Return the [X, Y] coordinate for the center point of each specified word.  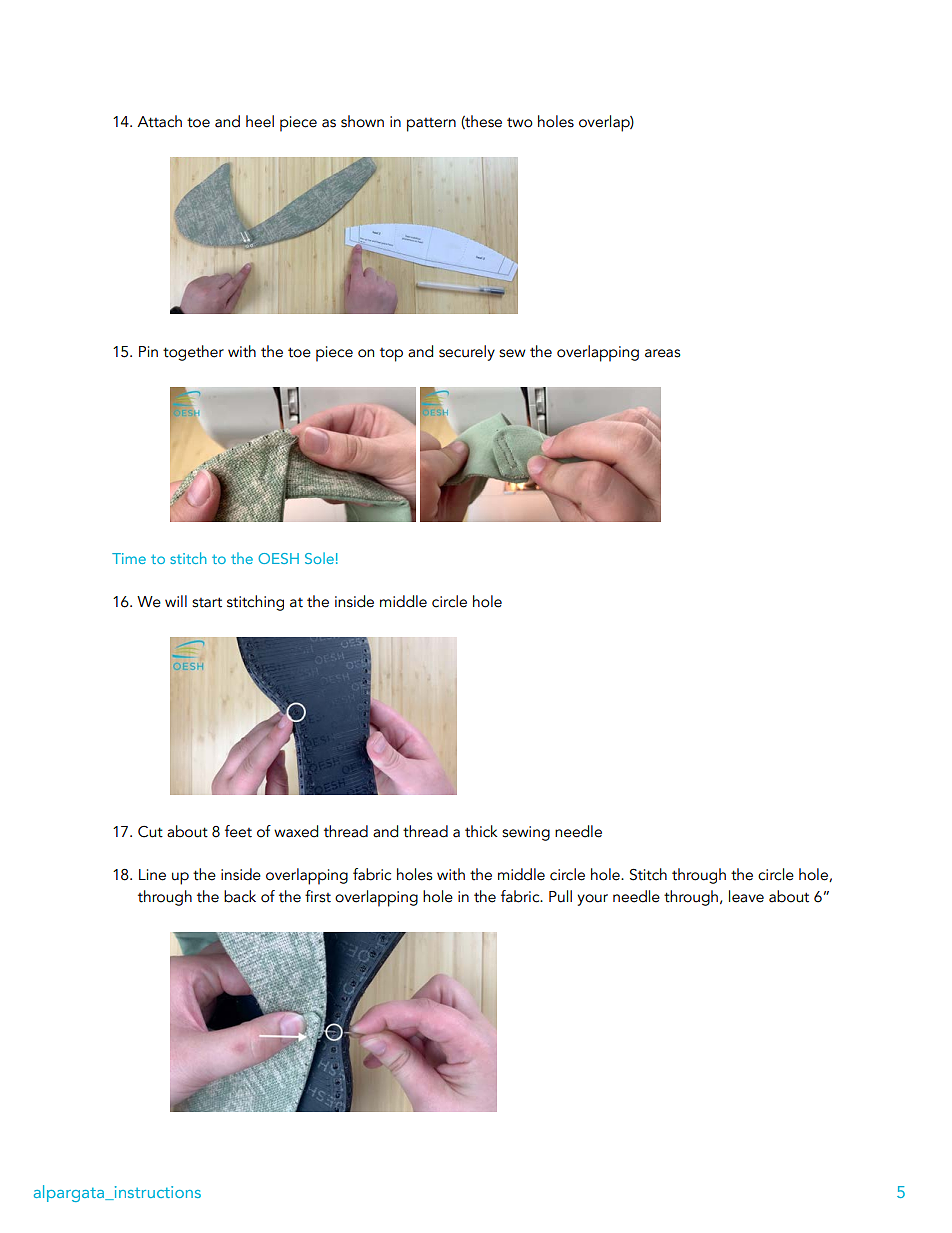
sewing [526, 833]
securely [467, 353]
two [520, 122]
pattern [431, 125]
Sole [319, 558]
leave [746, 896]
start [207, 602]
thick [481, 831]
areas [662, 353]
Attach [159, 121]
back [240, 896]
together [193, 353]
